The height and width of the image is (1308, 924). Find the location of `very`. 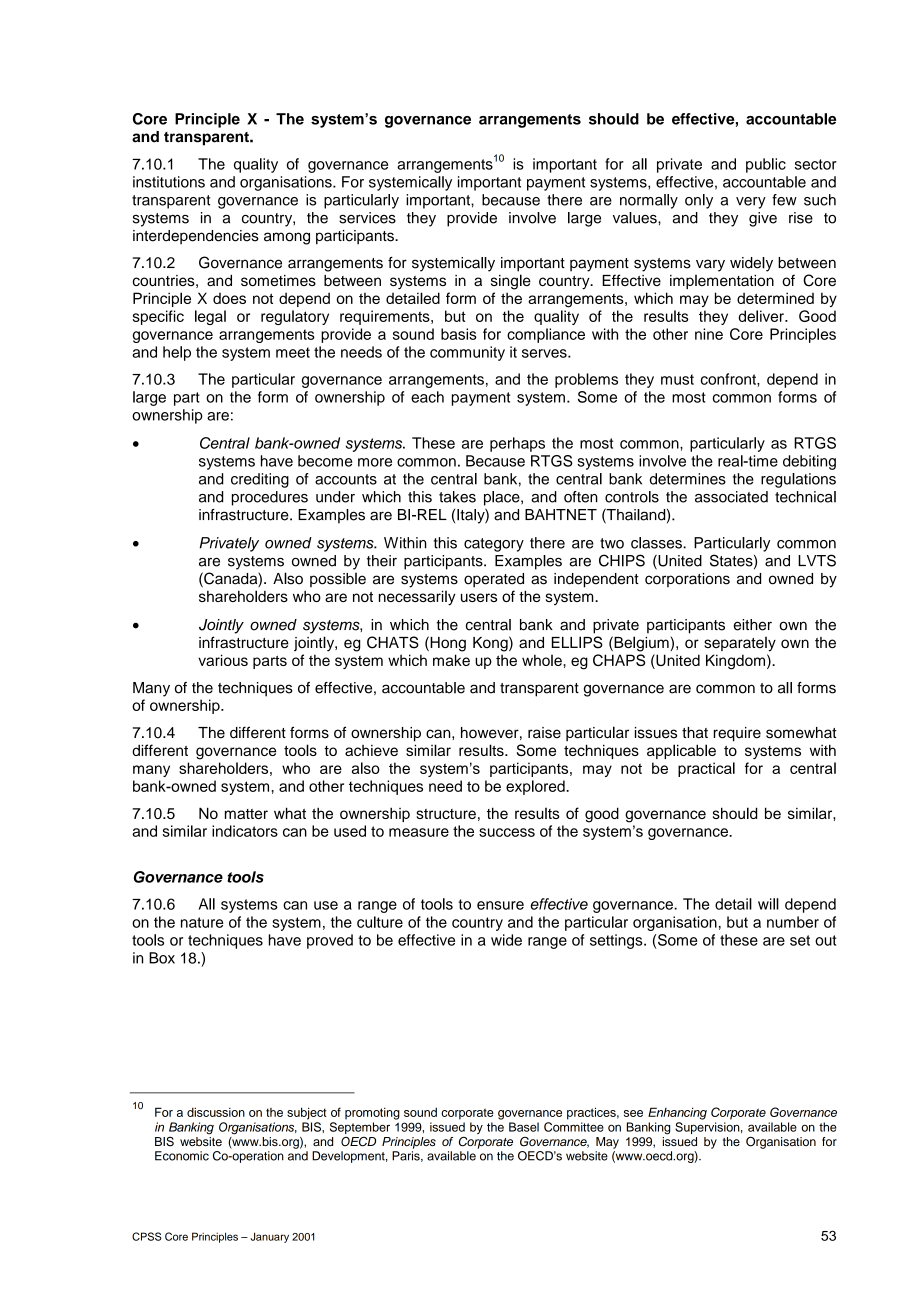

very is located at coordinates (751, 203).
